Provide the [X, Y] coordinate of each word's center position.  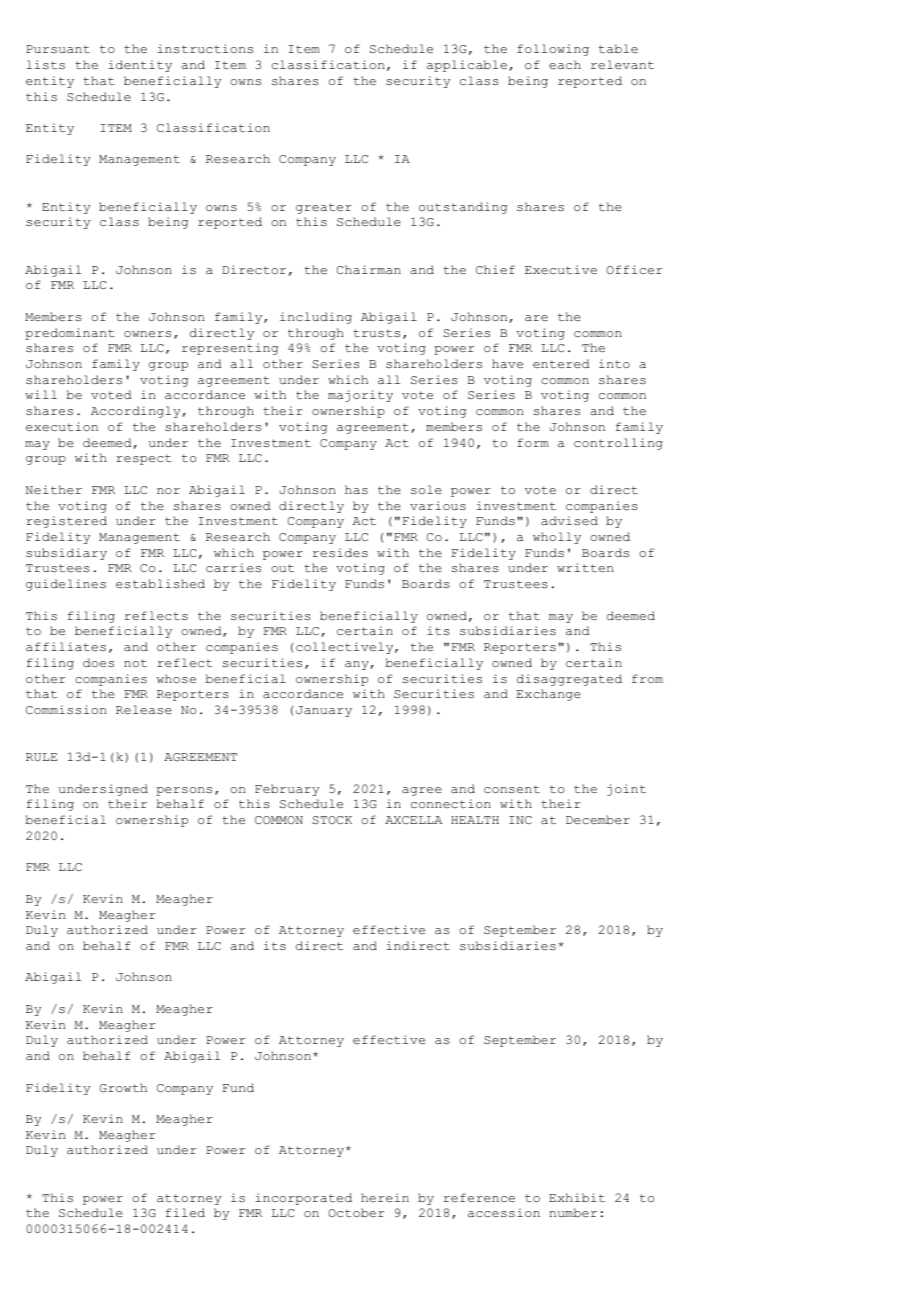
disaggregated [569, 680]
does [98, 662]
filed [185, 1212]
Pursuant [58, 49]
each [565, 64]
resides [340, 552]
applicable [467, 66]
